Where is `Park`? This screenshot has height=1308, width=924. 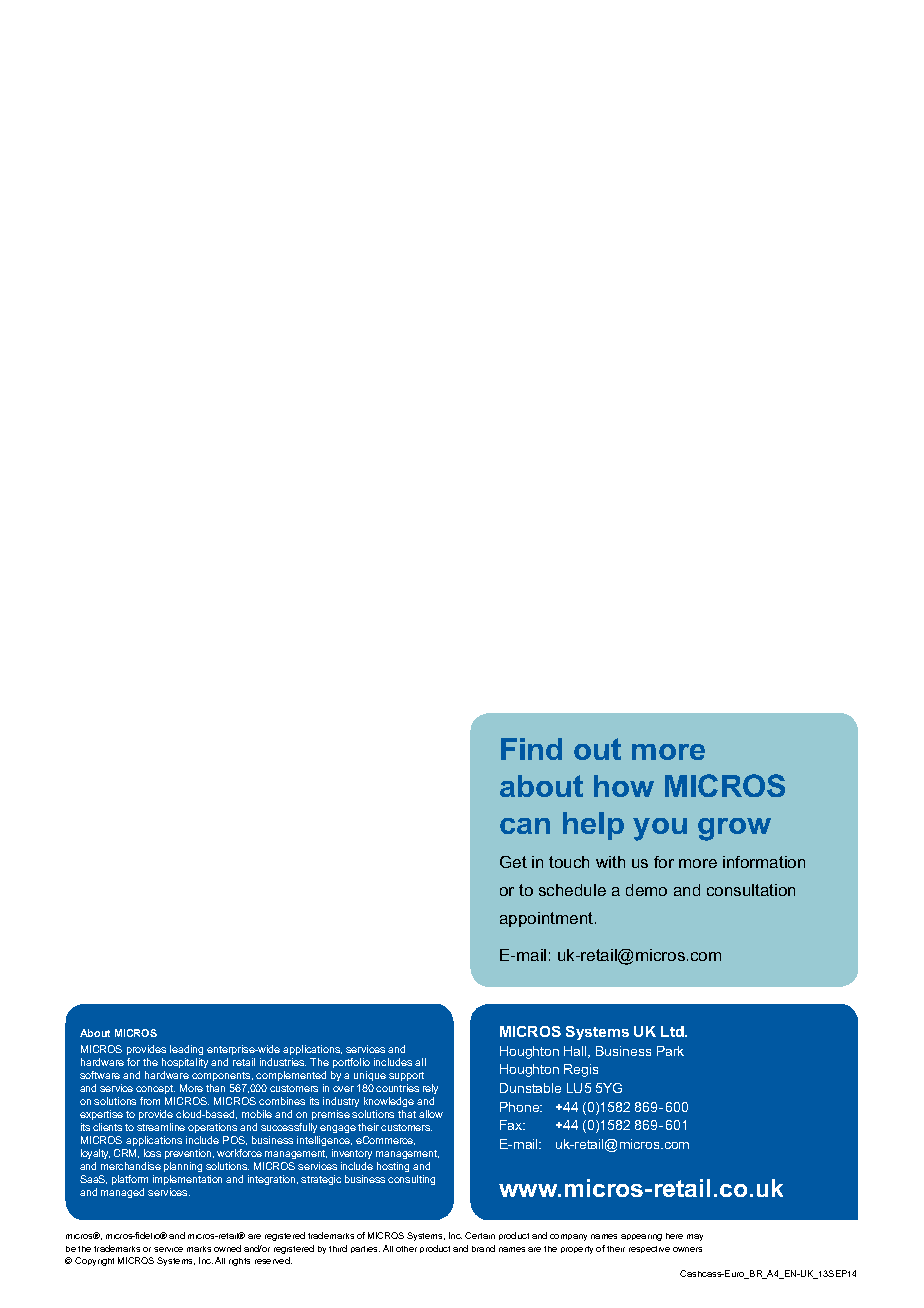
Park is located at coordinates (670, 1051).
